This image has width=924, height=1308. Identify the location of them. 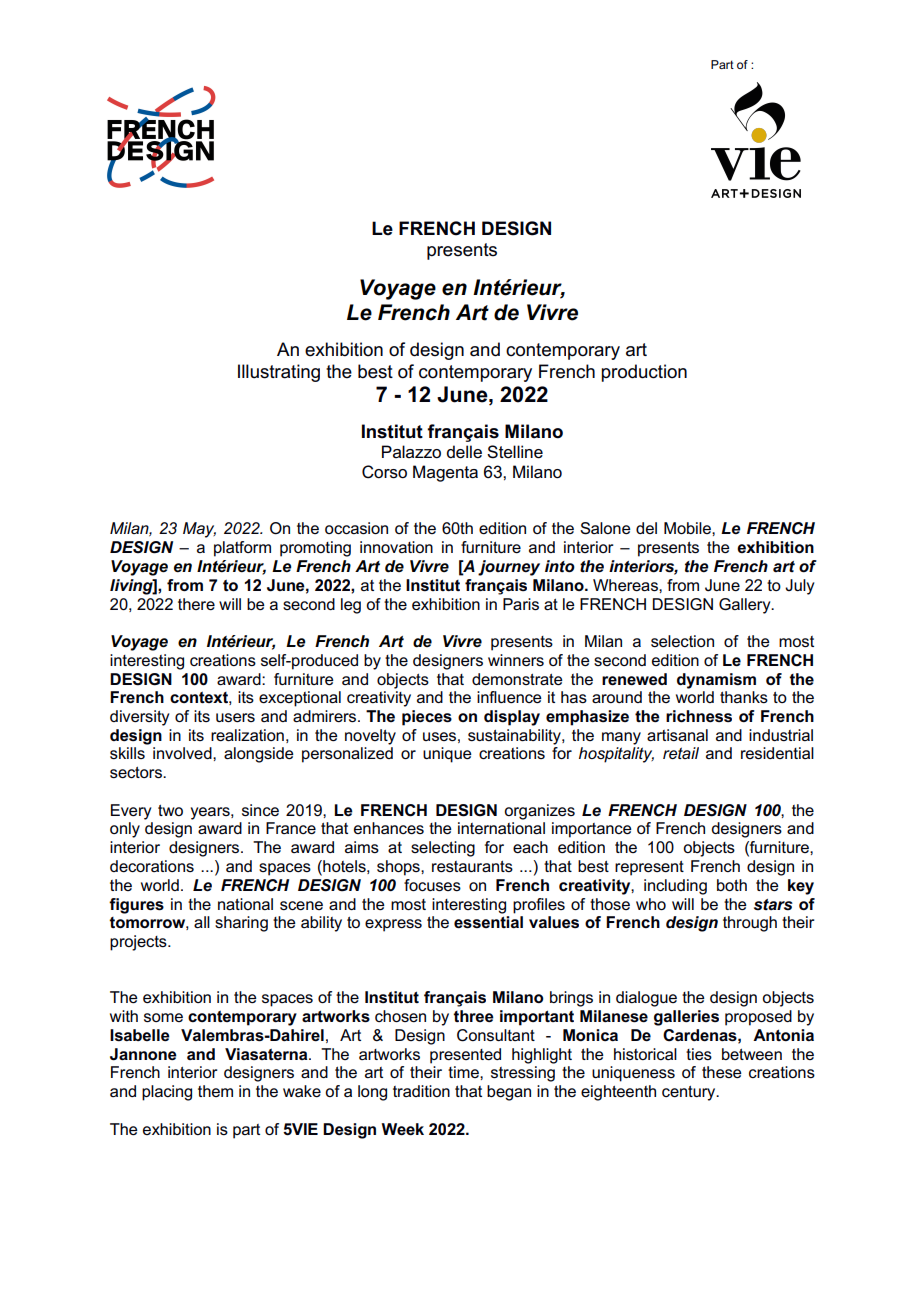
(215, 1091).
